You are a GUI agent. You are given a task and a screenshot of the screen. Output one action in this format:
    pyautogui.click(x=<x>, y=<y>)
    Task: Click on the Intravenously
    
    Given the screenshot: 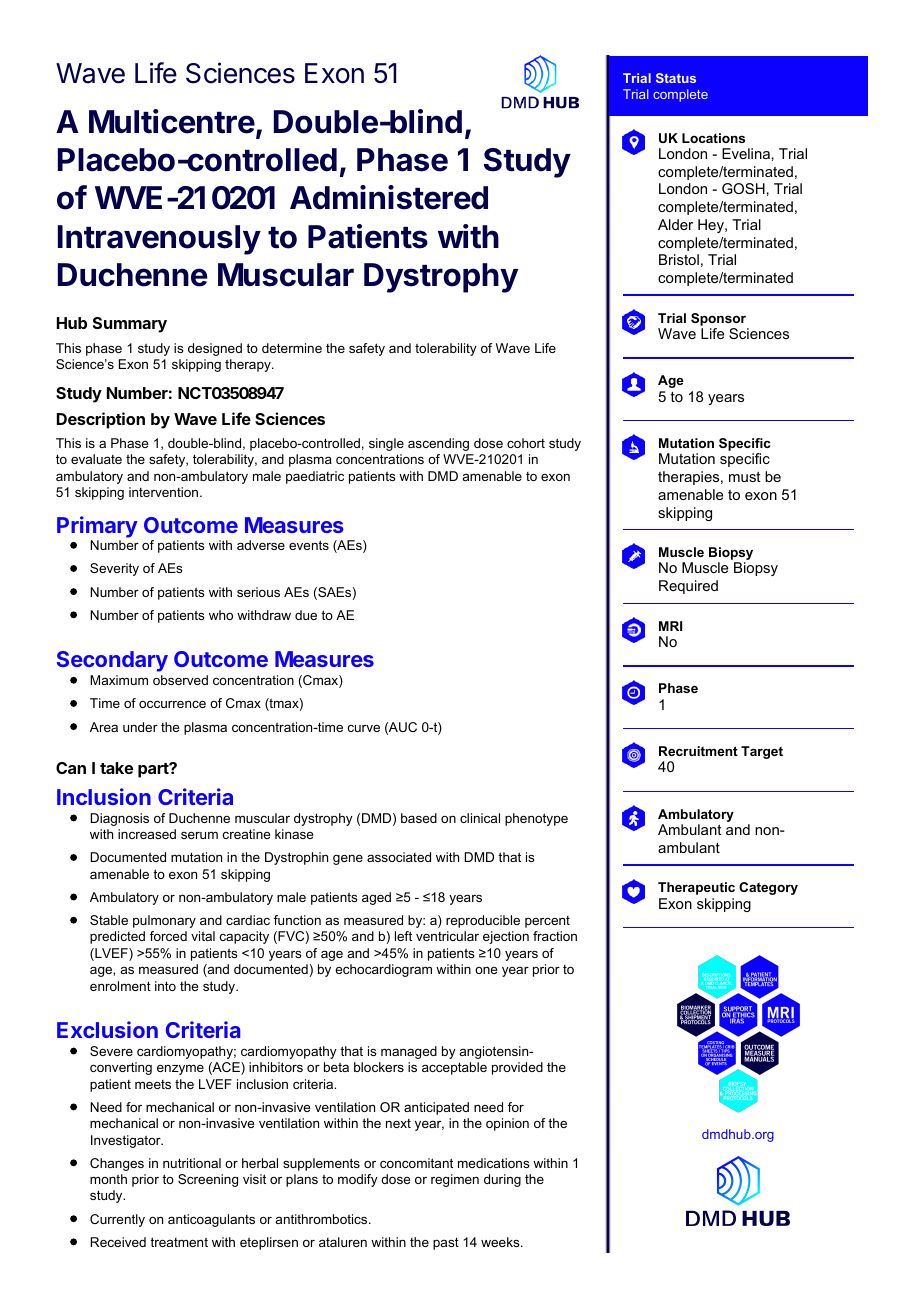 What is the action you would take?
    pyautogui.click(x=159, y=240)
